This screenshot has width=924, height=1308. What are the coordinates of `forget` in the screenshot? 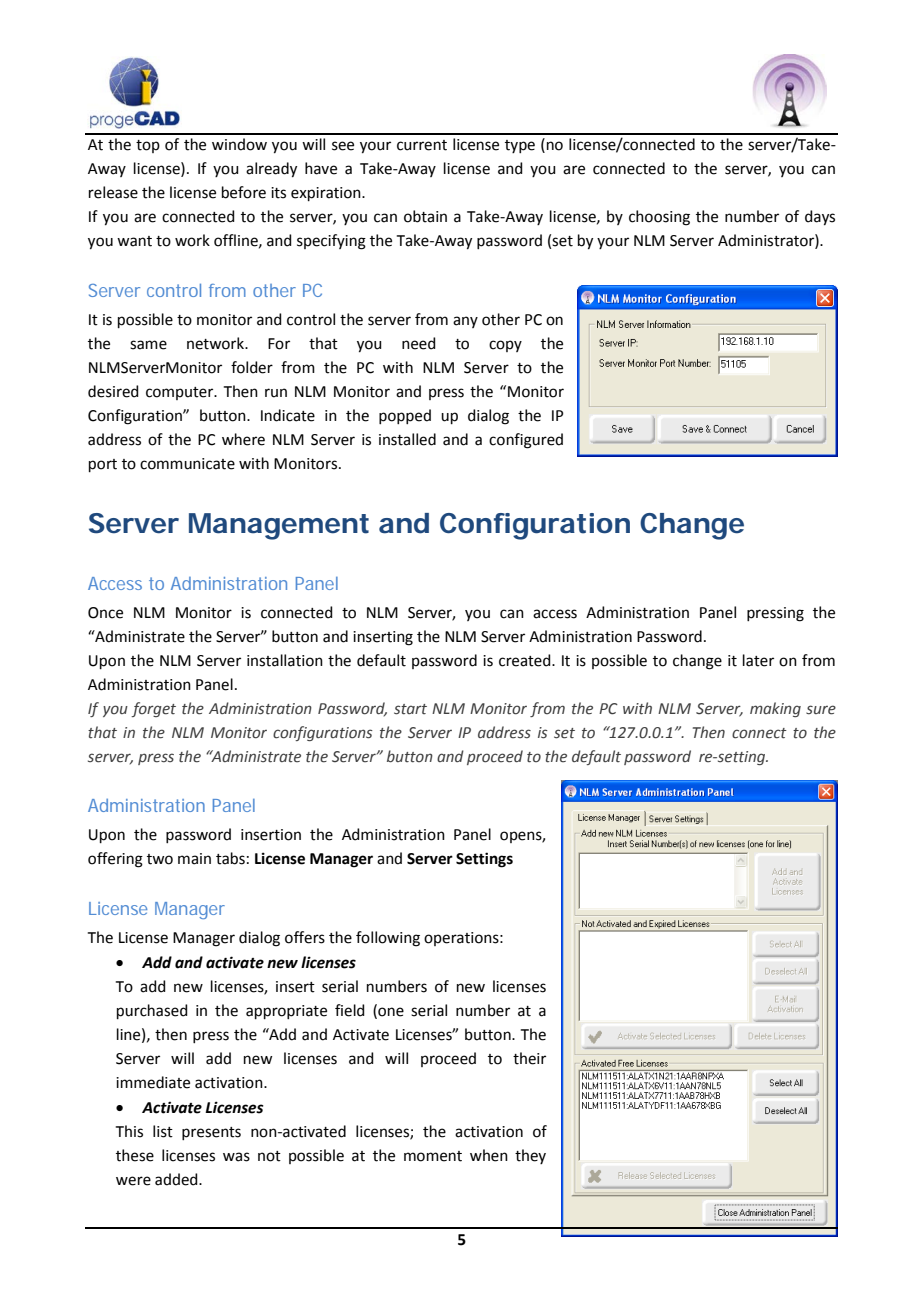 It's located at (153, 709).
